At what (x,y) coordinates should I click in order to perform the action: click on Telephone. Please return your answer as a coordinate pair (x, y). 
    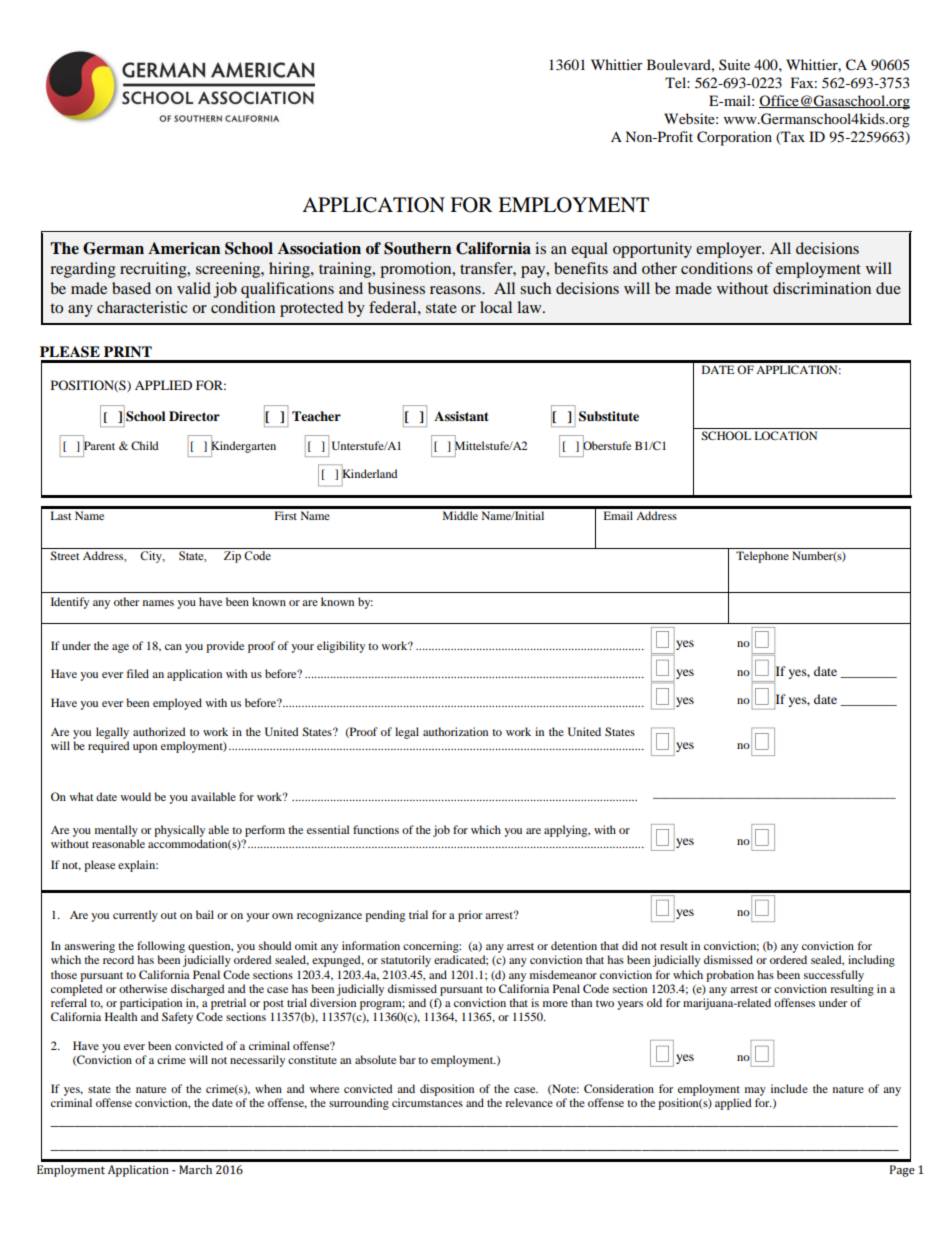
    Looking at the image, I should click on (762, 557).
